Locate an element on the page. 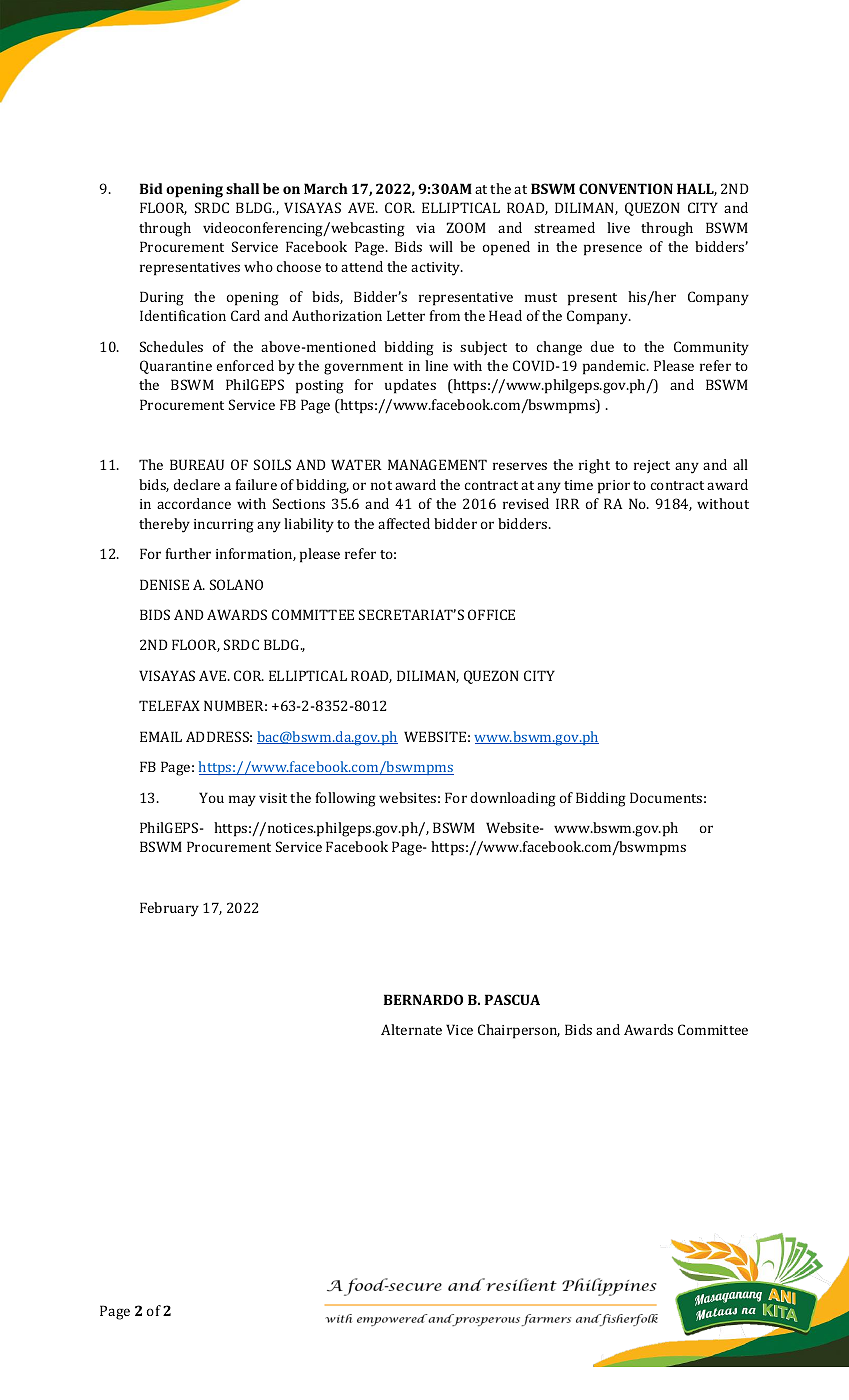 This page has width=849, height=1400. OFFICE is located at coordinates (491, 614).
